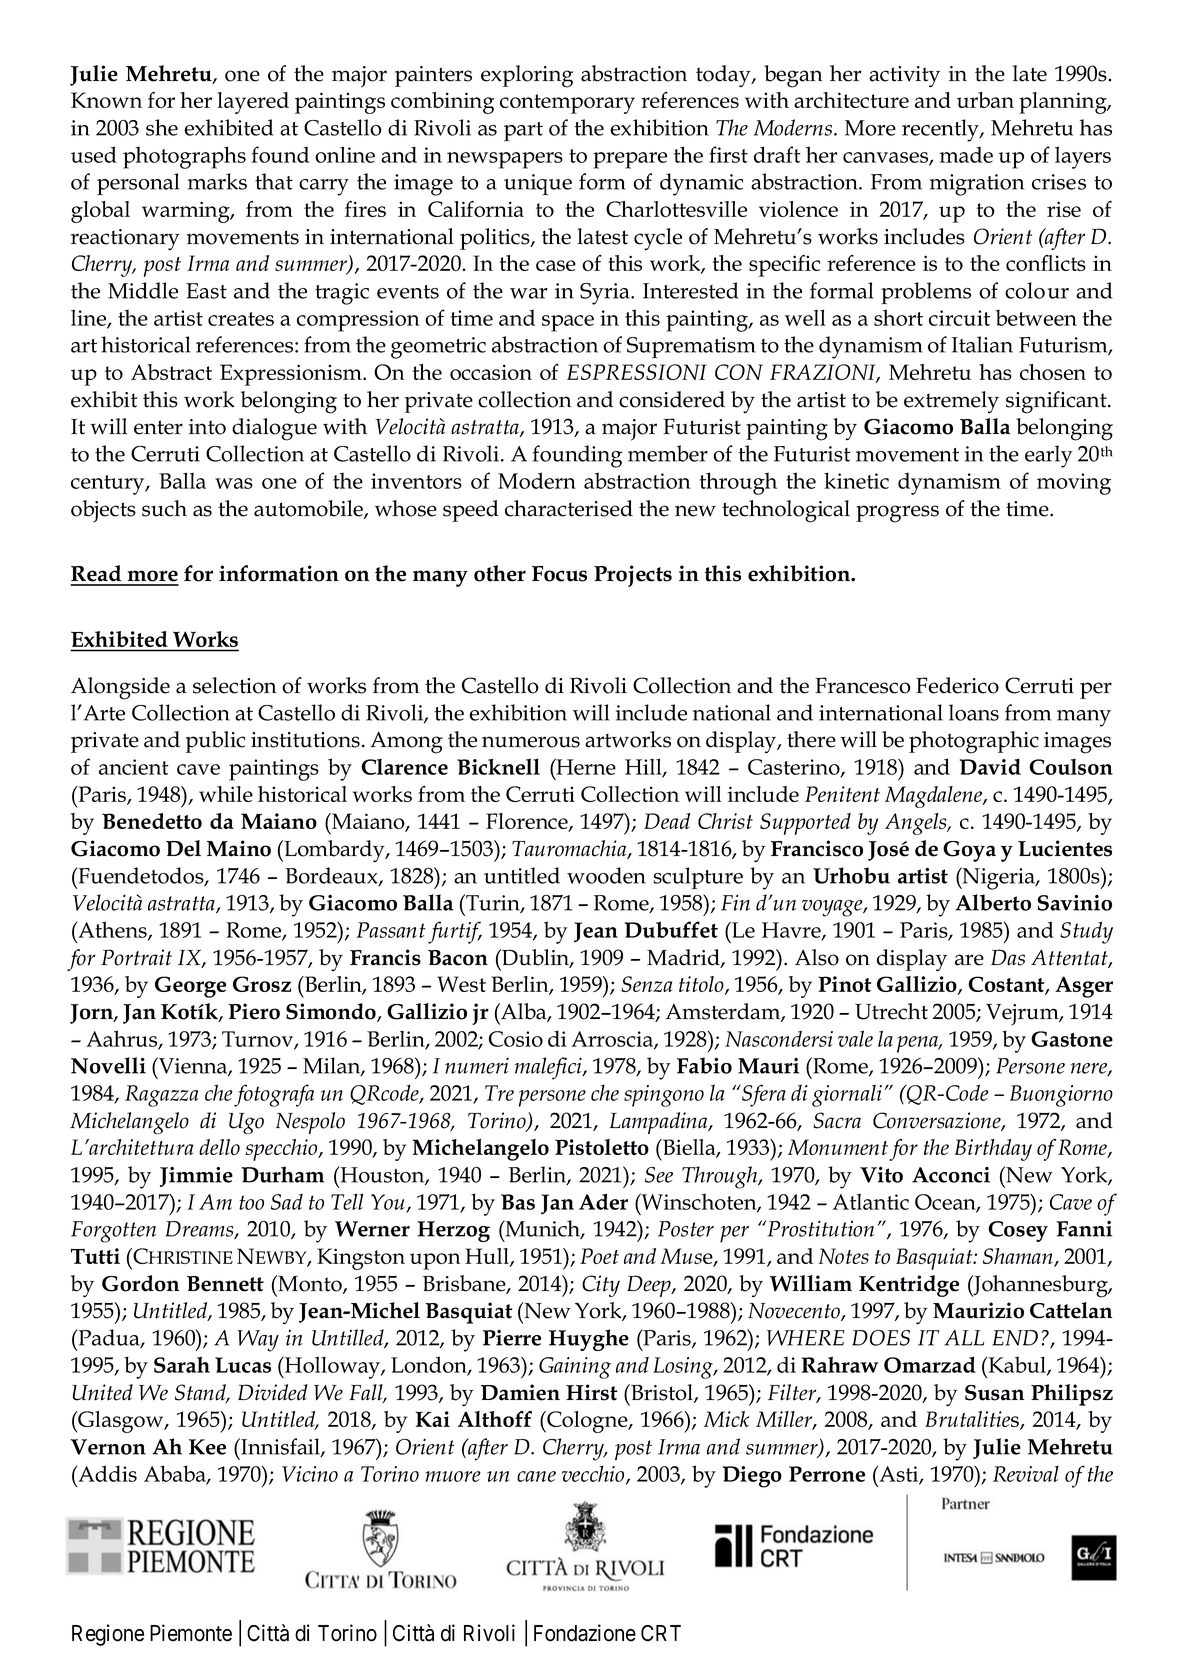 The width and height of the image is (1183, 1674). Describe the element at coordinates (941, 130) in the image. I see `recently` at that location.
